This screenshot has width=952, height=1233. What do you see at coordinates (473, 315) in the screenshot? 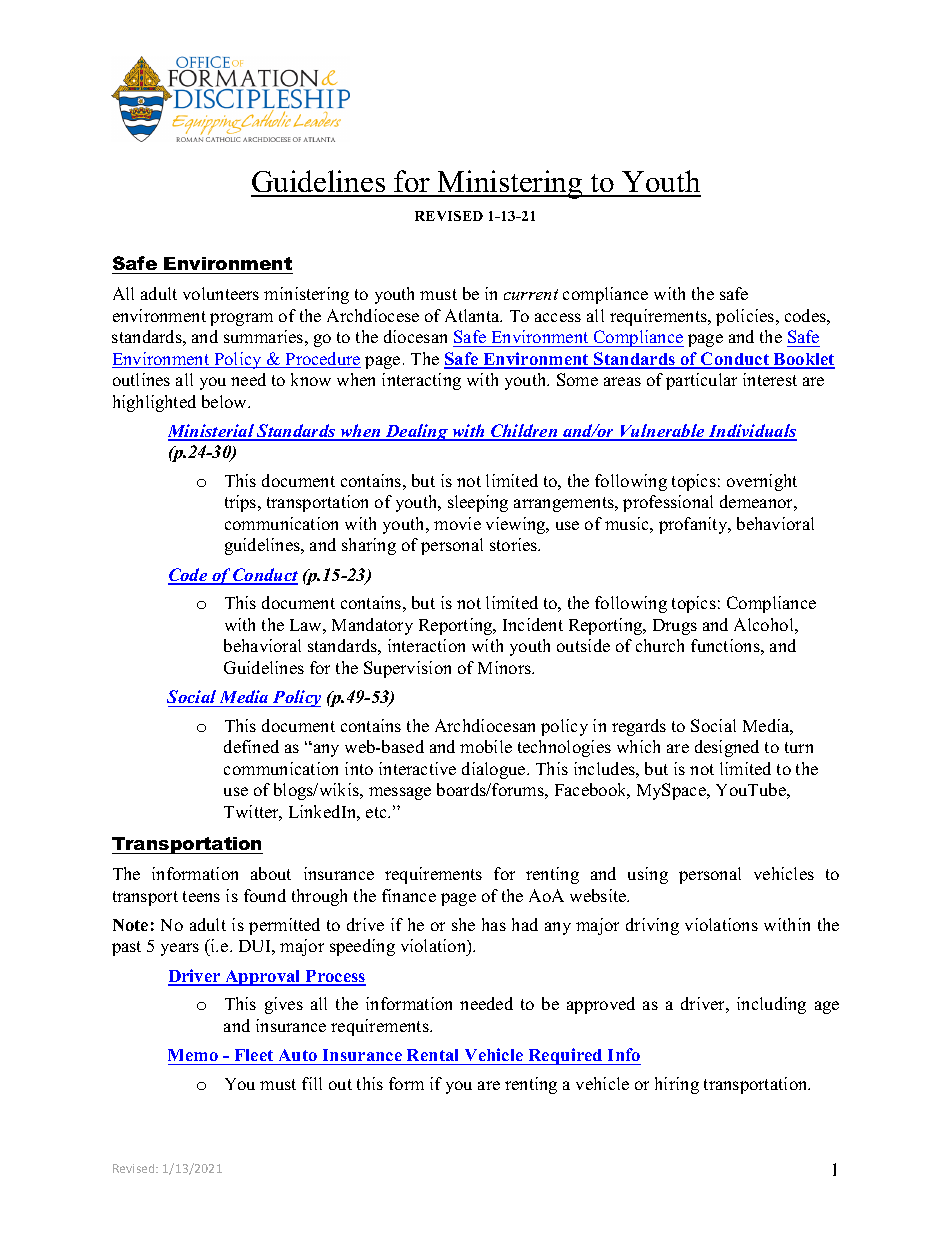
I see `Atlanta` at bounding box center [473, 315].
